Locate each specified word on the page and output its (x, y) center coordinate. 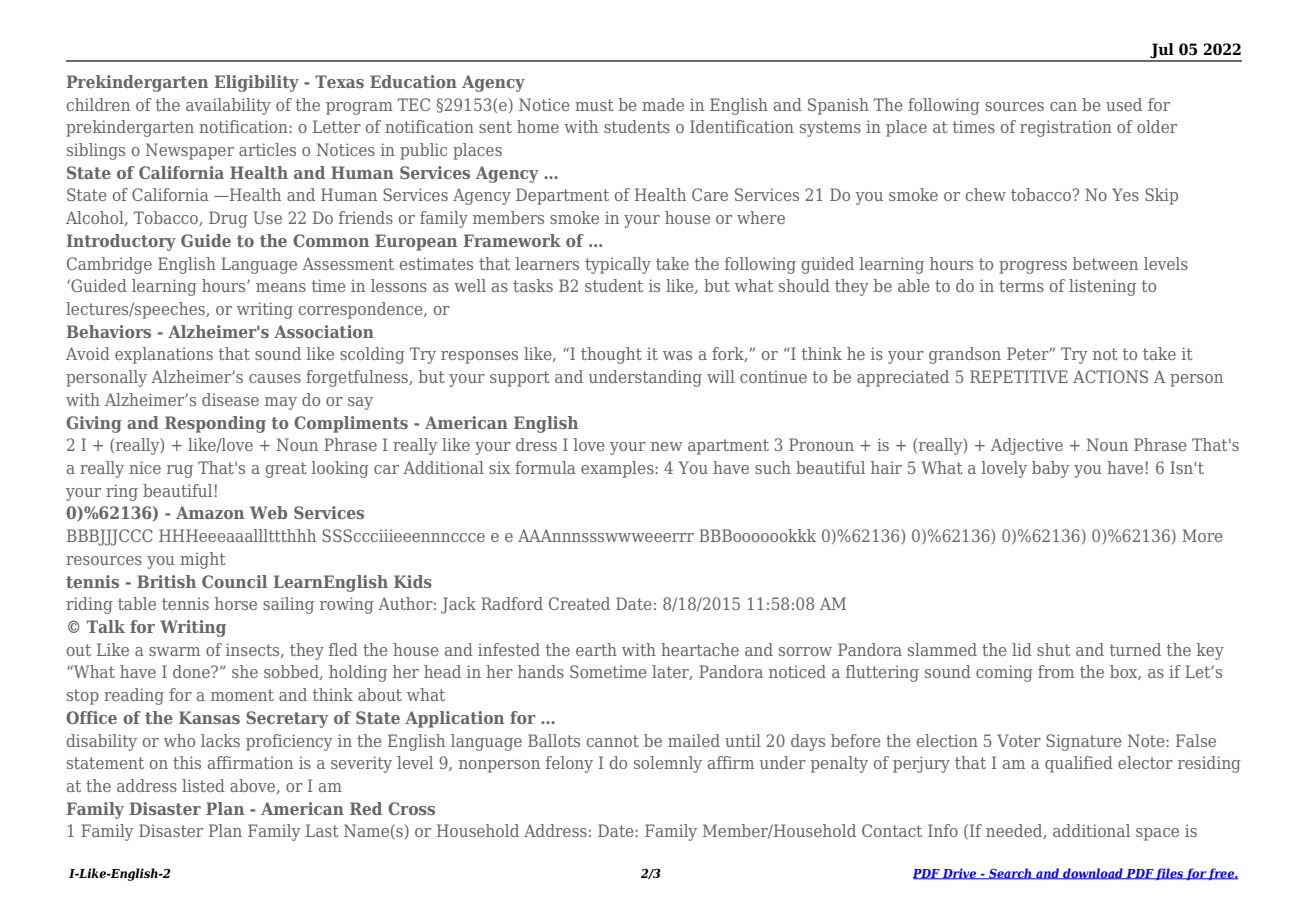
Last (322, 830)
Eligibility (256, 83)
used (1124, 104)
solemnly (668, 764)
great (286, 470)
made (663, 104)
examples (618, 469)
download (1093, 874)
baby (1051, 469)
